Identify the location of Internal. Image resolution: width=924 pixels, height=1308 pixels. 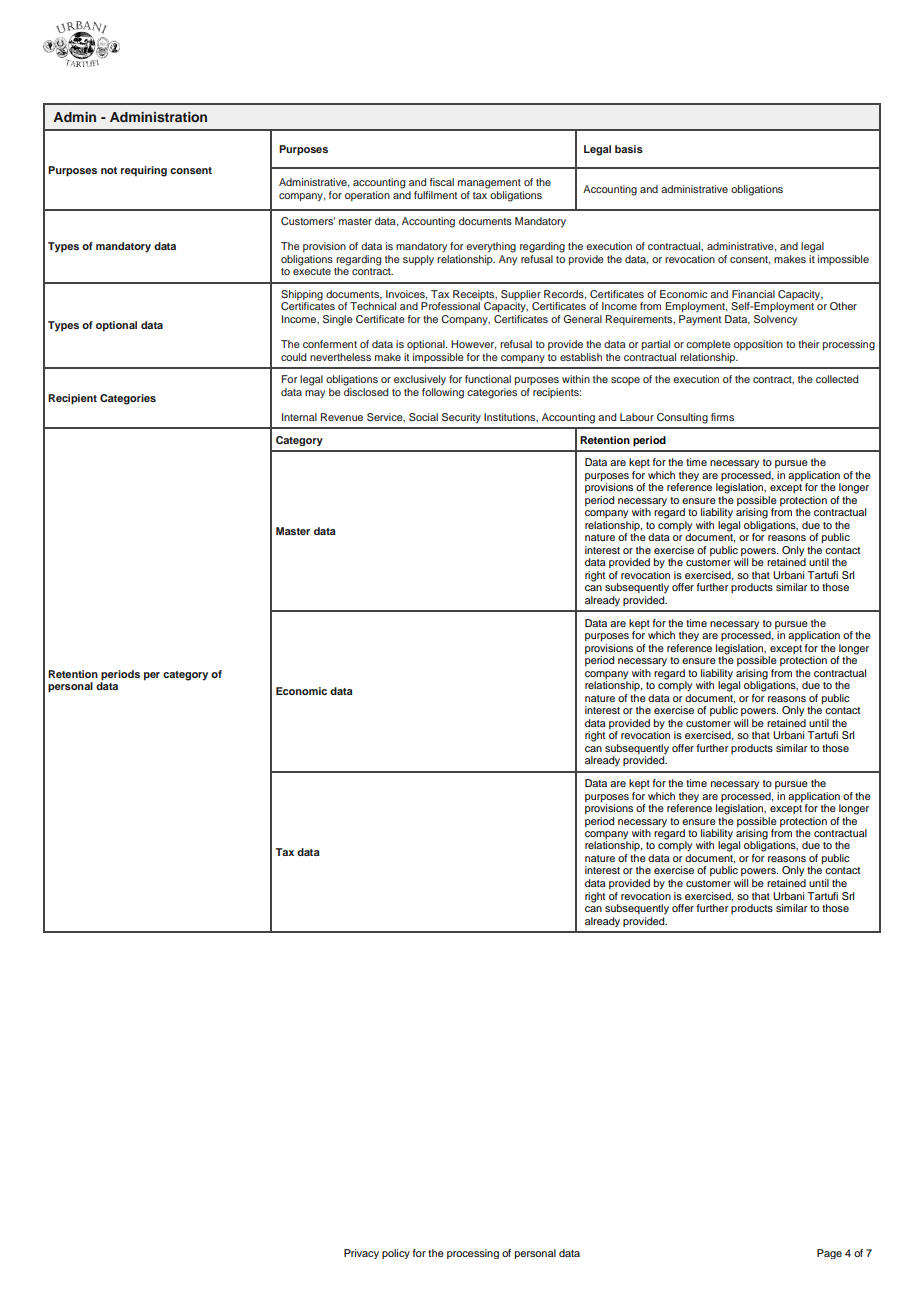
(299, 417).
